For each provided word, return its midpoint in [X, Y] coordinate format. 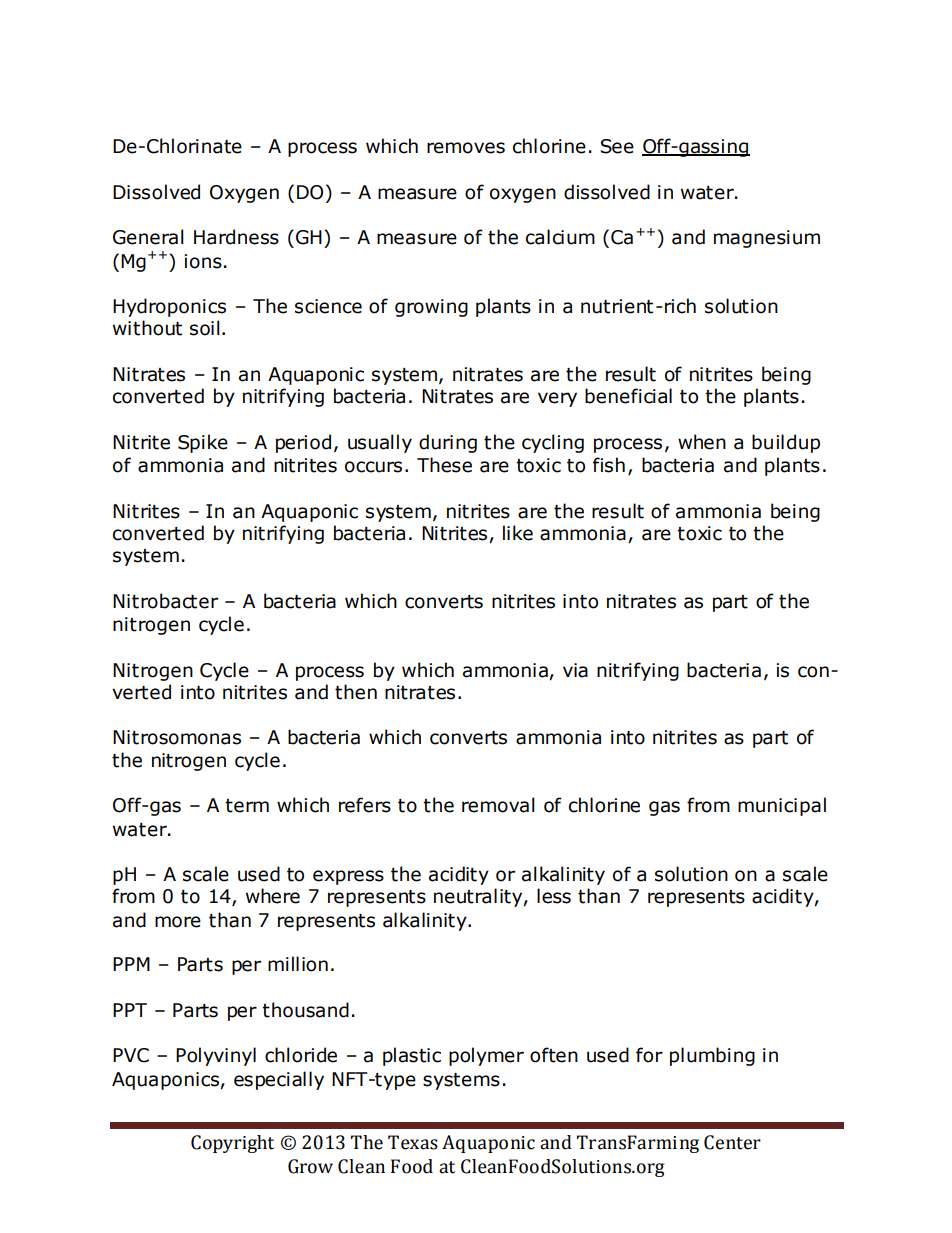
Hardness [236, 237]
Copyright [232, 1144]
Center [732, 1142]
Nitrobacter [165, 601]
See [617, 146]
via [575, 670]
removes [466, 148]
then [356, 692]
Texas [413, 1142]
